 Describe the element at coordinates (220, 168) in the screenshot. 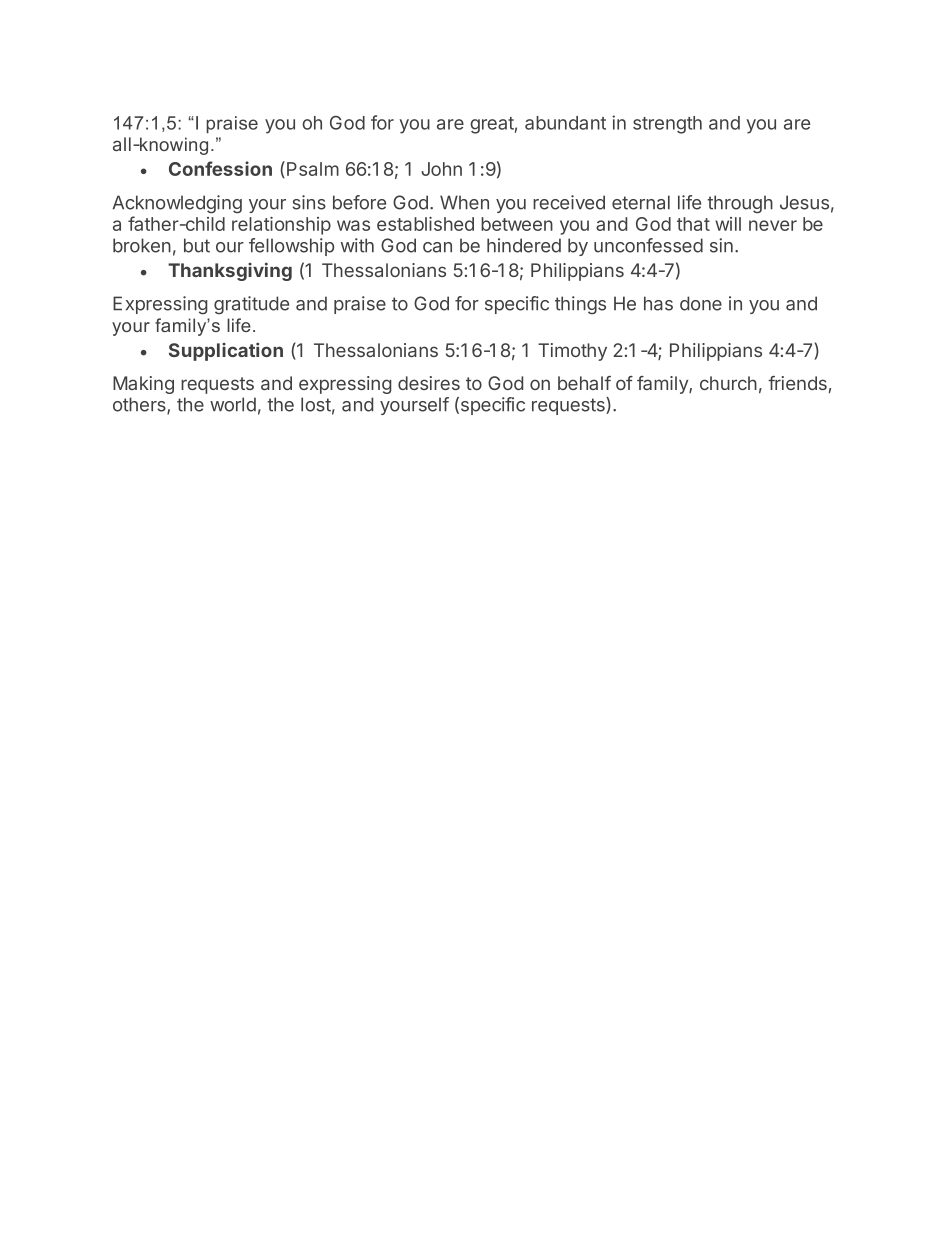

I see `Confession` at that location.
